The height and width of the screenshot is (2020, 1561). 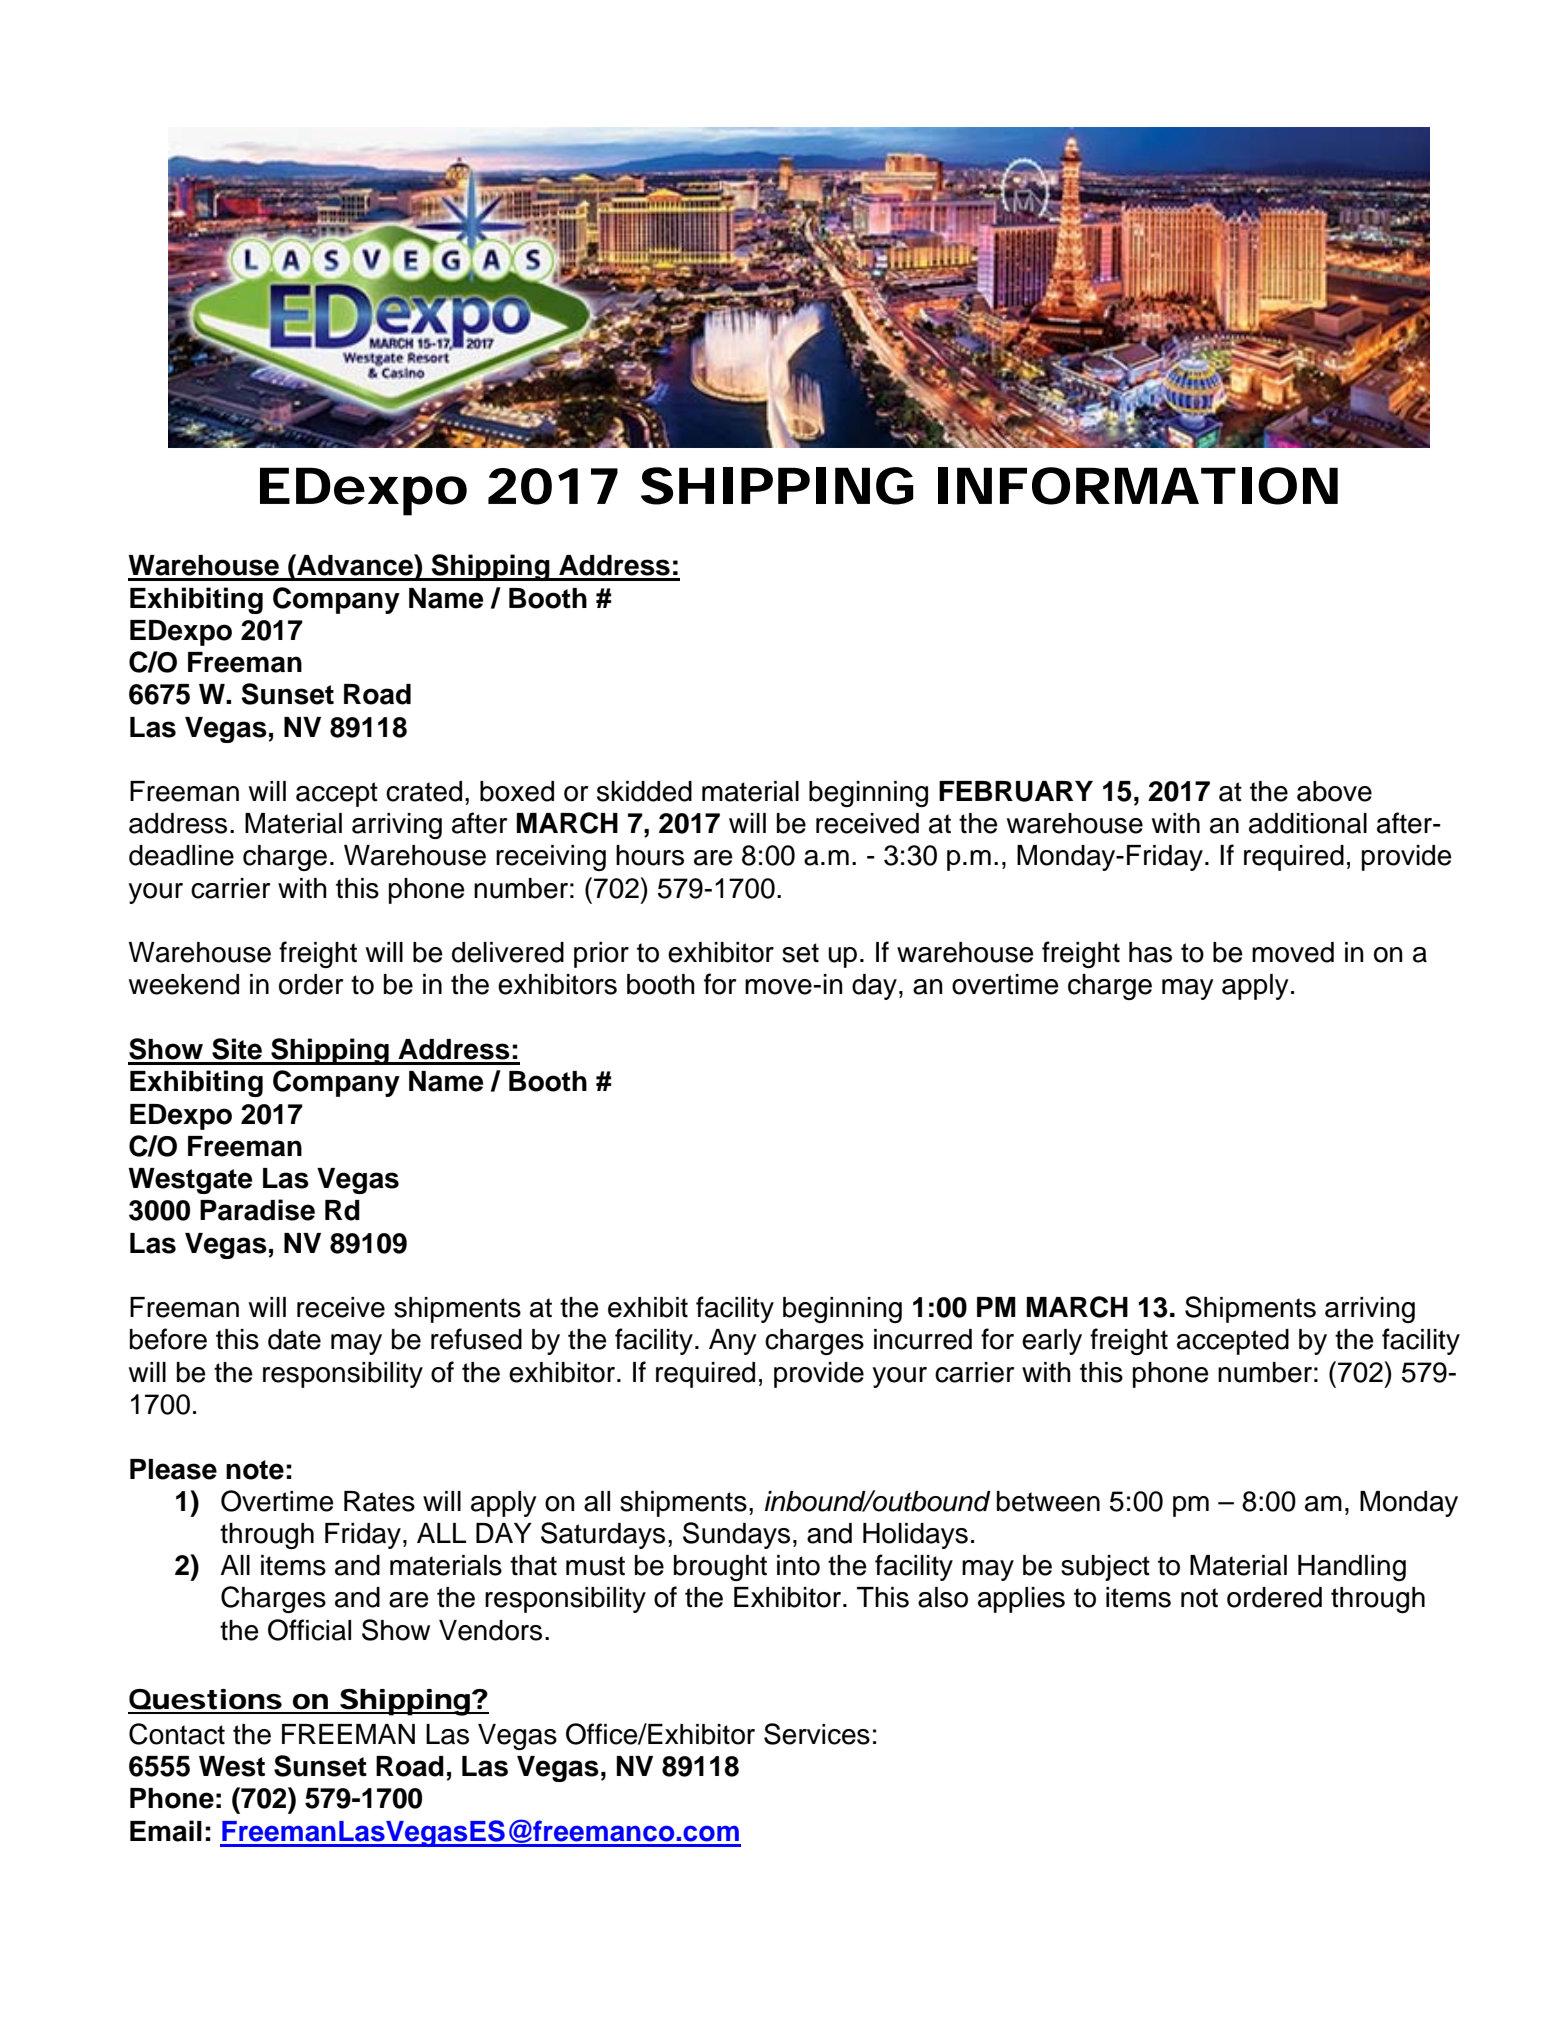 What do you see at coordinates (166, 1831) in the screenshot?
I see `Email` at bounding box center [166, 1831].
